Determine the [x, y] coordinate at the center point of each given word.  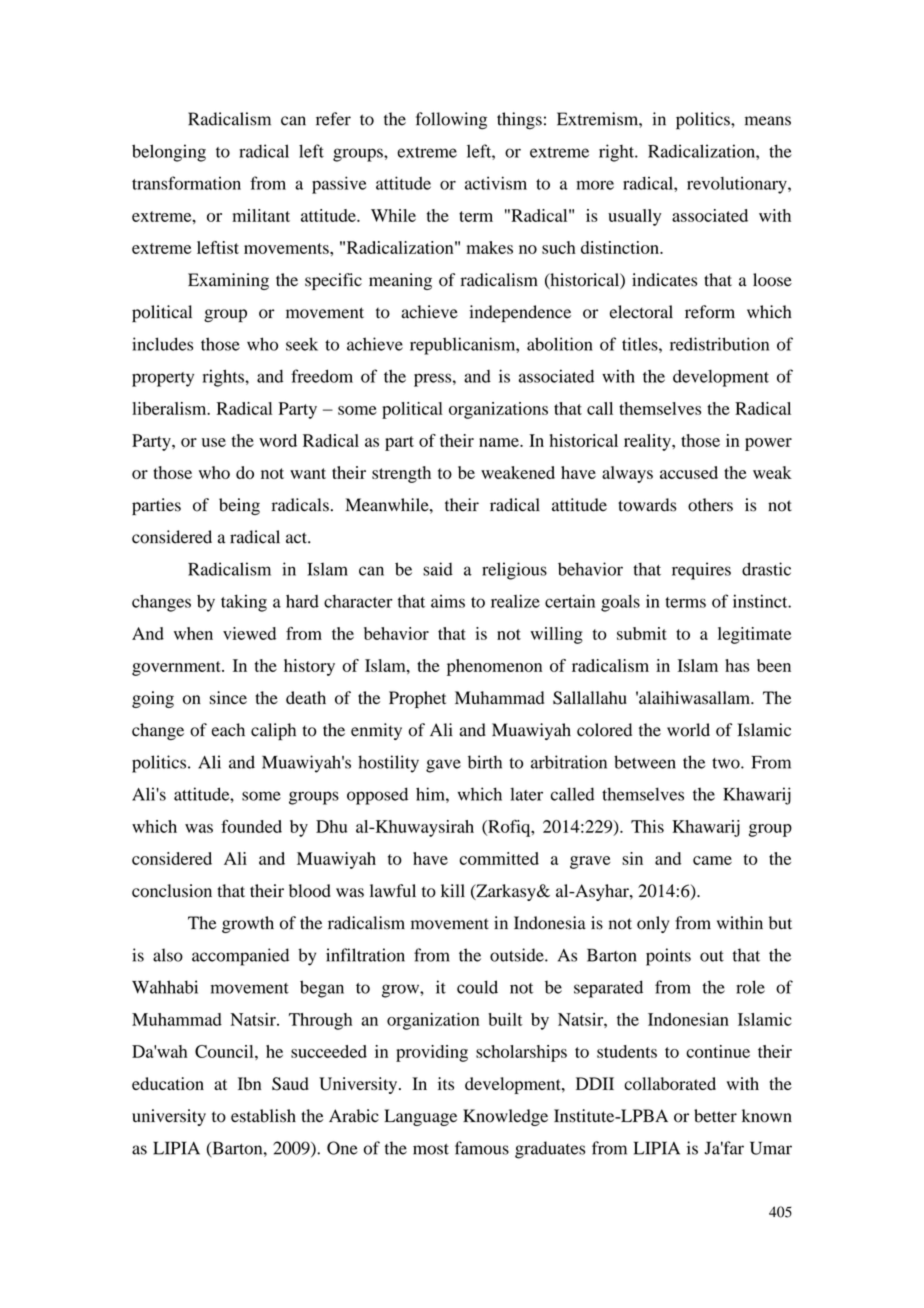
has [737, 665]
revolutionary [738, 185]
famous [482, 1148]
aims [448, 601]
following [451, 121]
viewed [249, 633]
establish [263, 1116]
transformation [186, 183]
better [715, 1116]
